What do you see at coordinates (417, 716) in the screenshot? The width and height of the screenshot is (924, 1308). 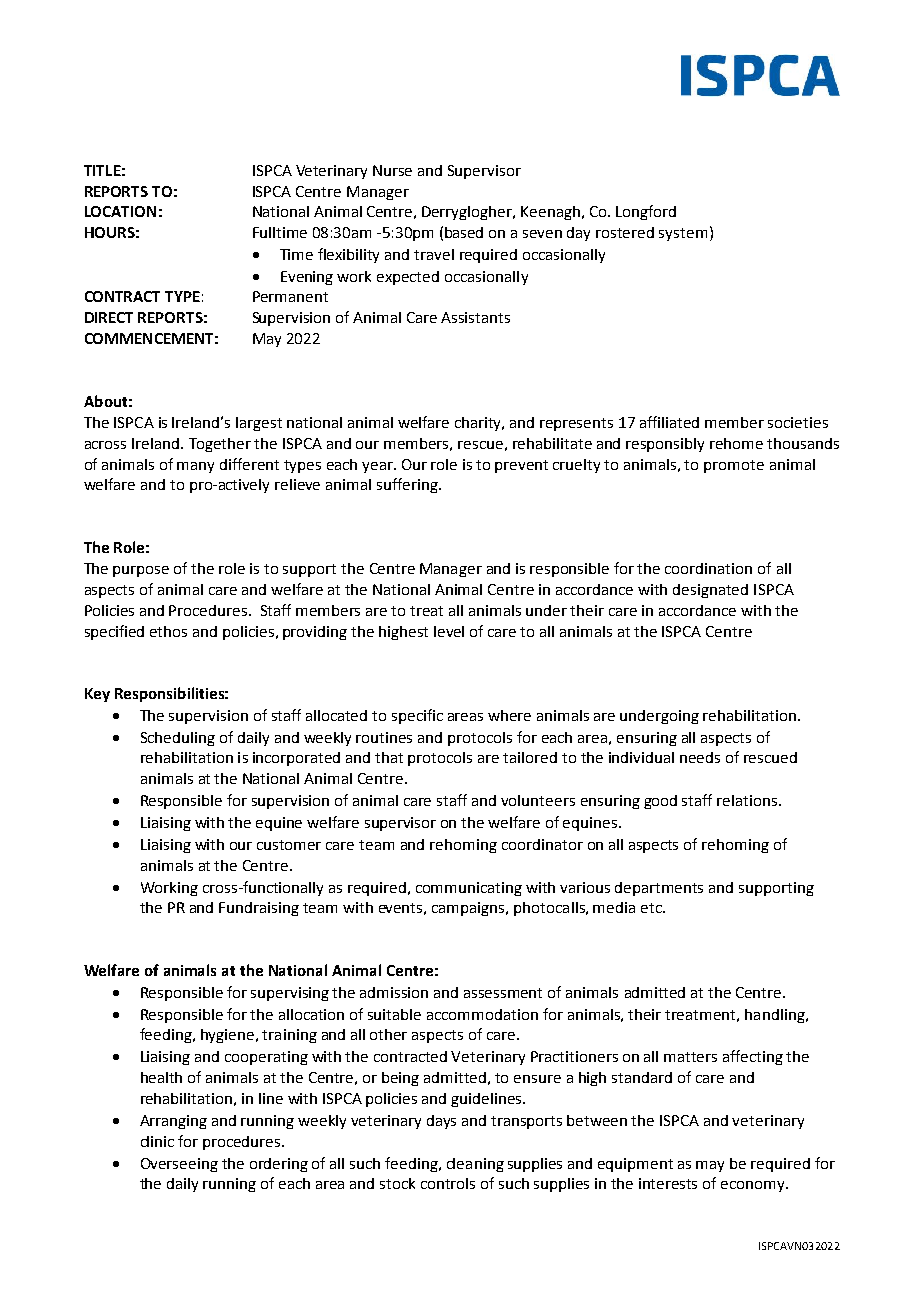 I see `specific` at bounding box center [417, 716].
